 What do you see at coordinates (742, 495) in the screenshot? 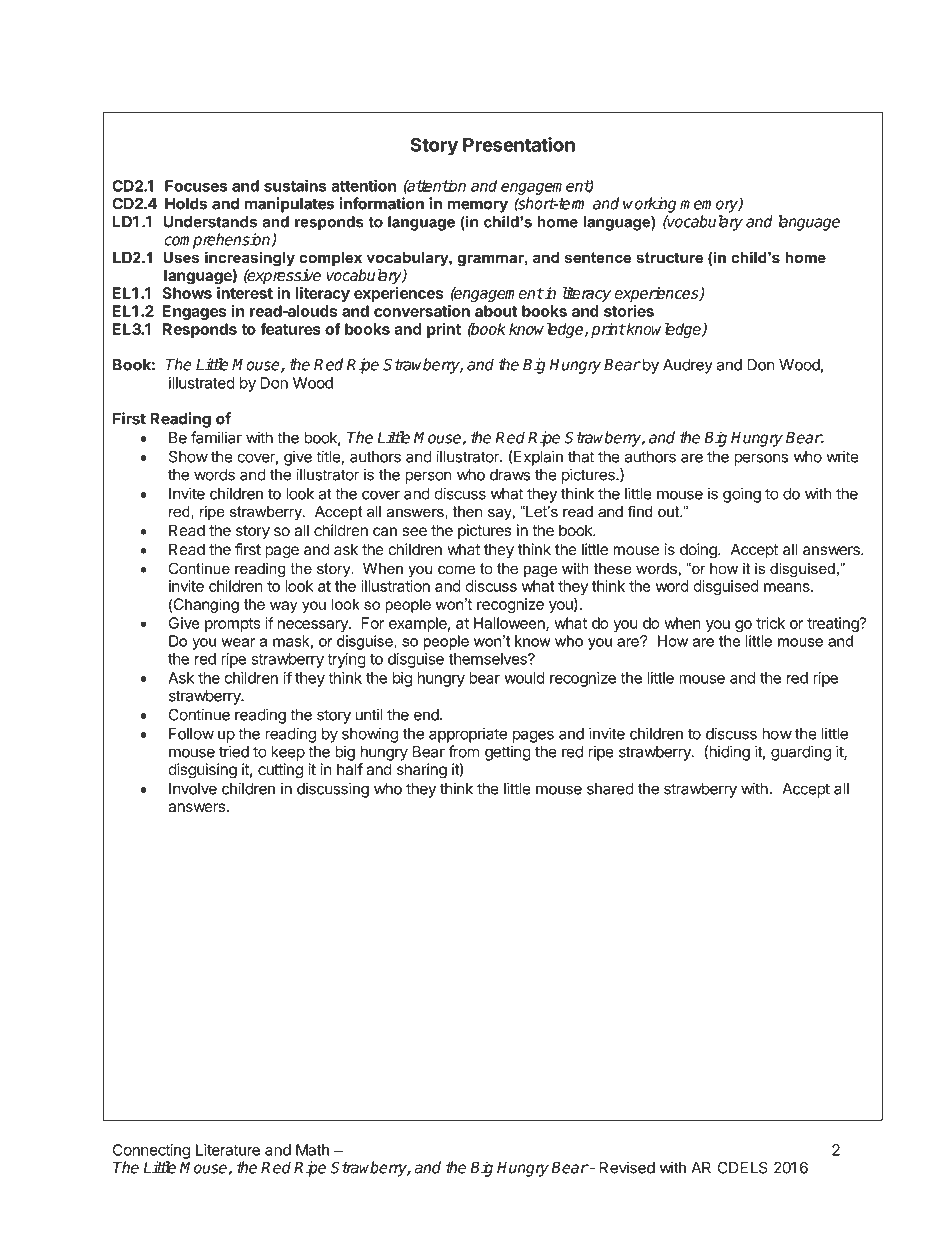
I see `going` at bounding box center [742, 495].
